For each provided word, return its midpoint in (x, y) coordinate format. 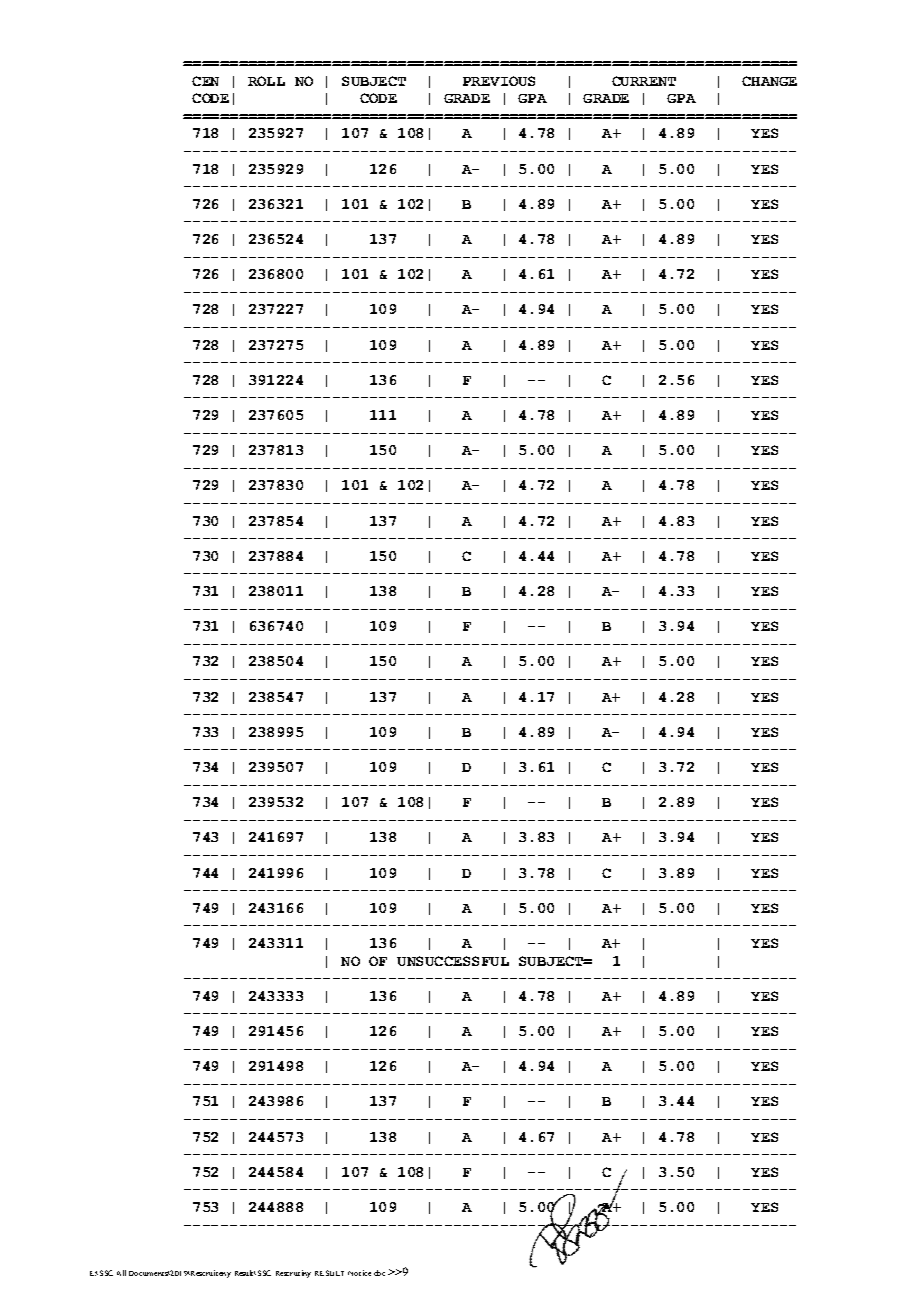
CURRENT (644, 81)
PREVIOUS (499, 81)
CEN (205, 81)
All (121, 1273)
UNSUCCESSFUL (453, 961)
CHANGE (769, 81)
